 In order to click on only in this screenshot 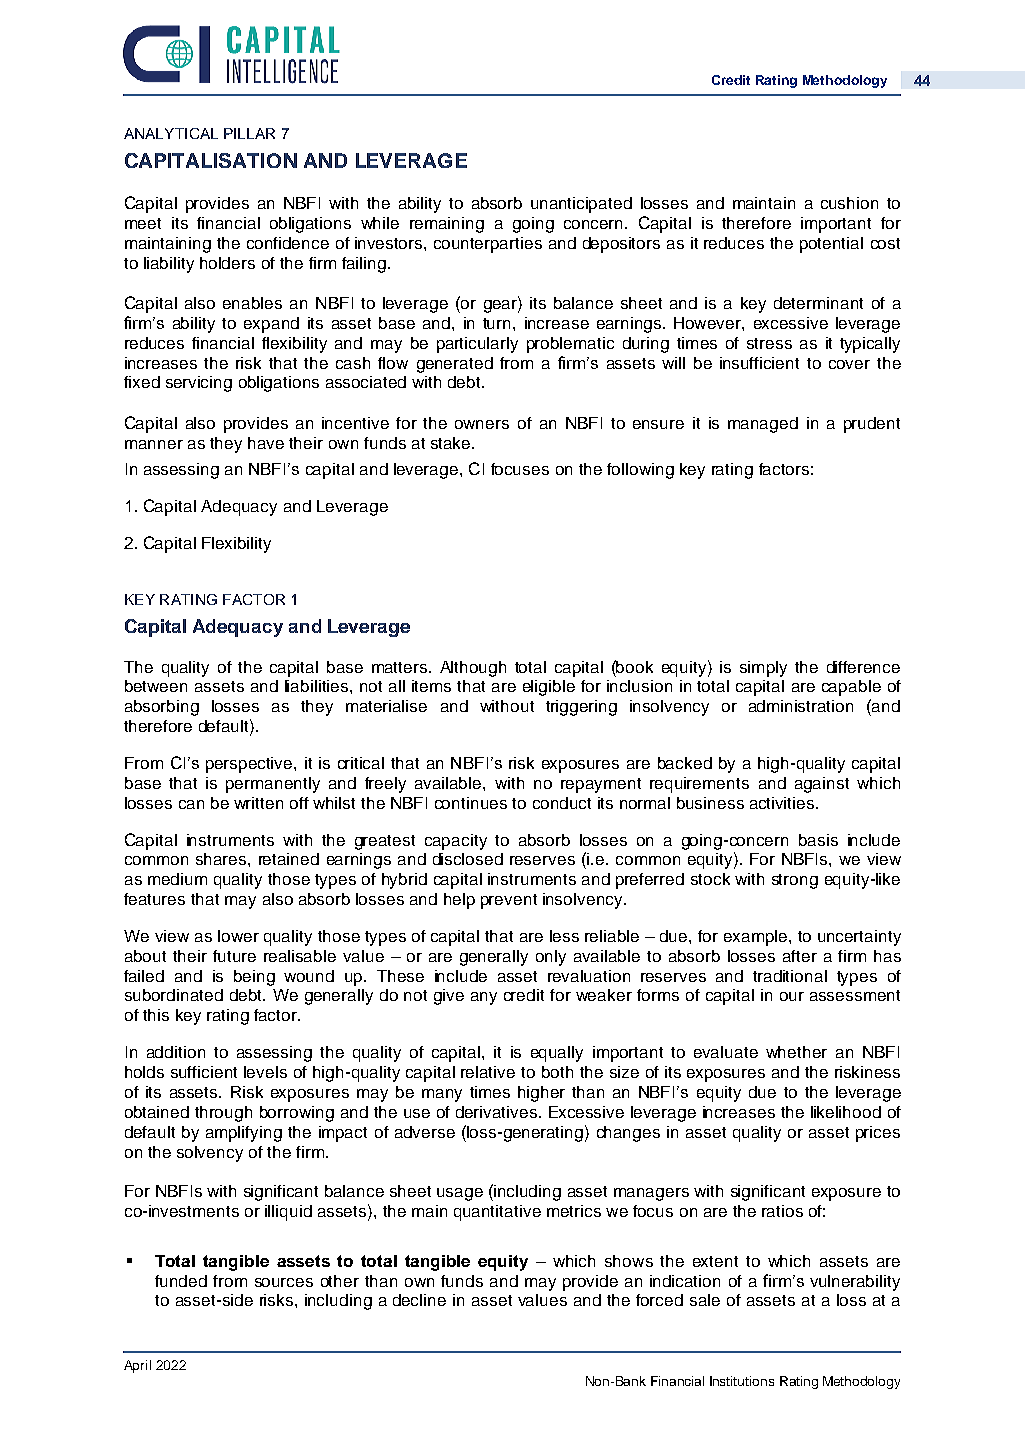, I will do `click(551, 958)`.
